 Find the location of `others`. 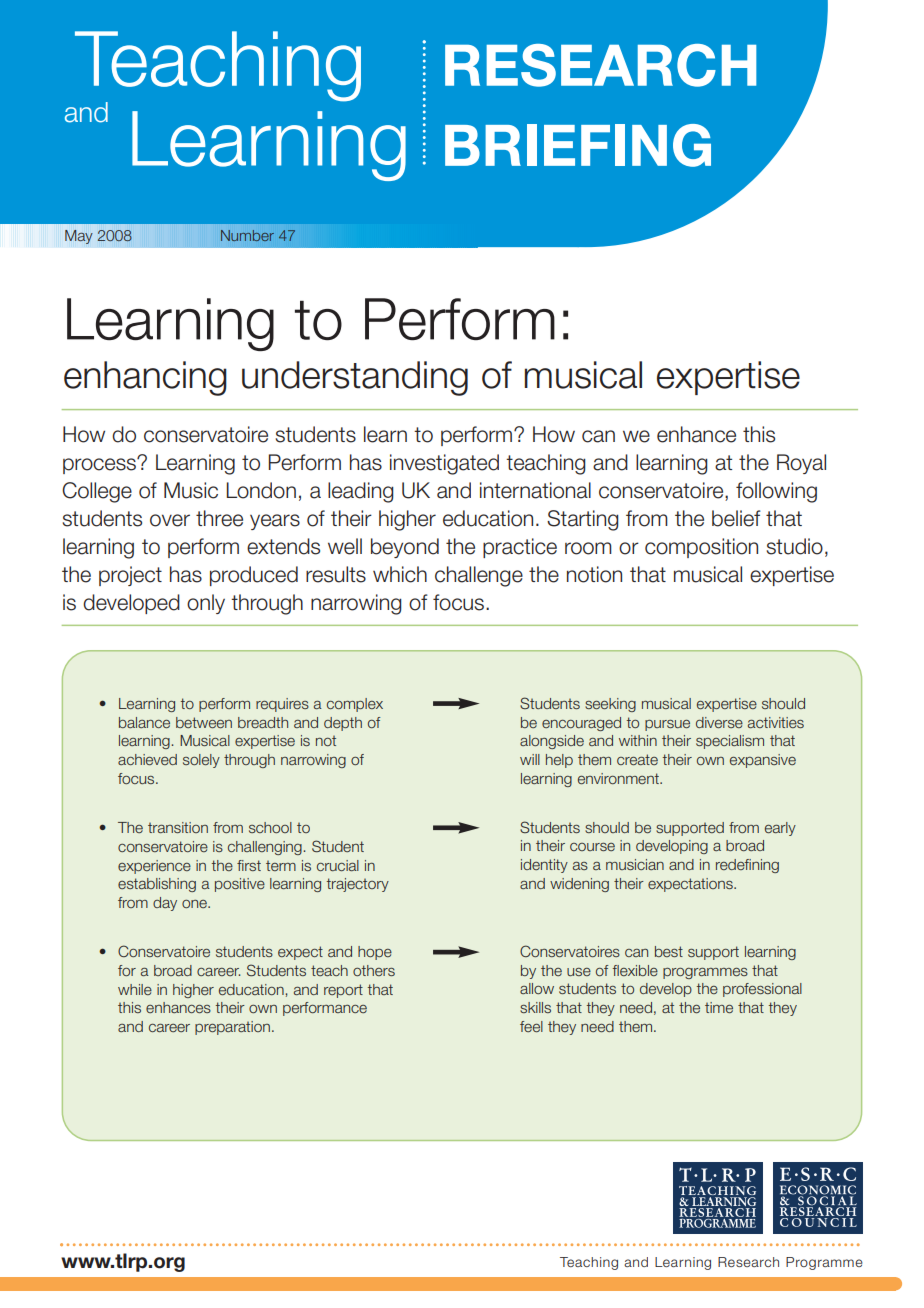

others is located at coordinates (374, 970).
